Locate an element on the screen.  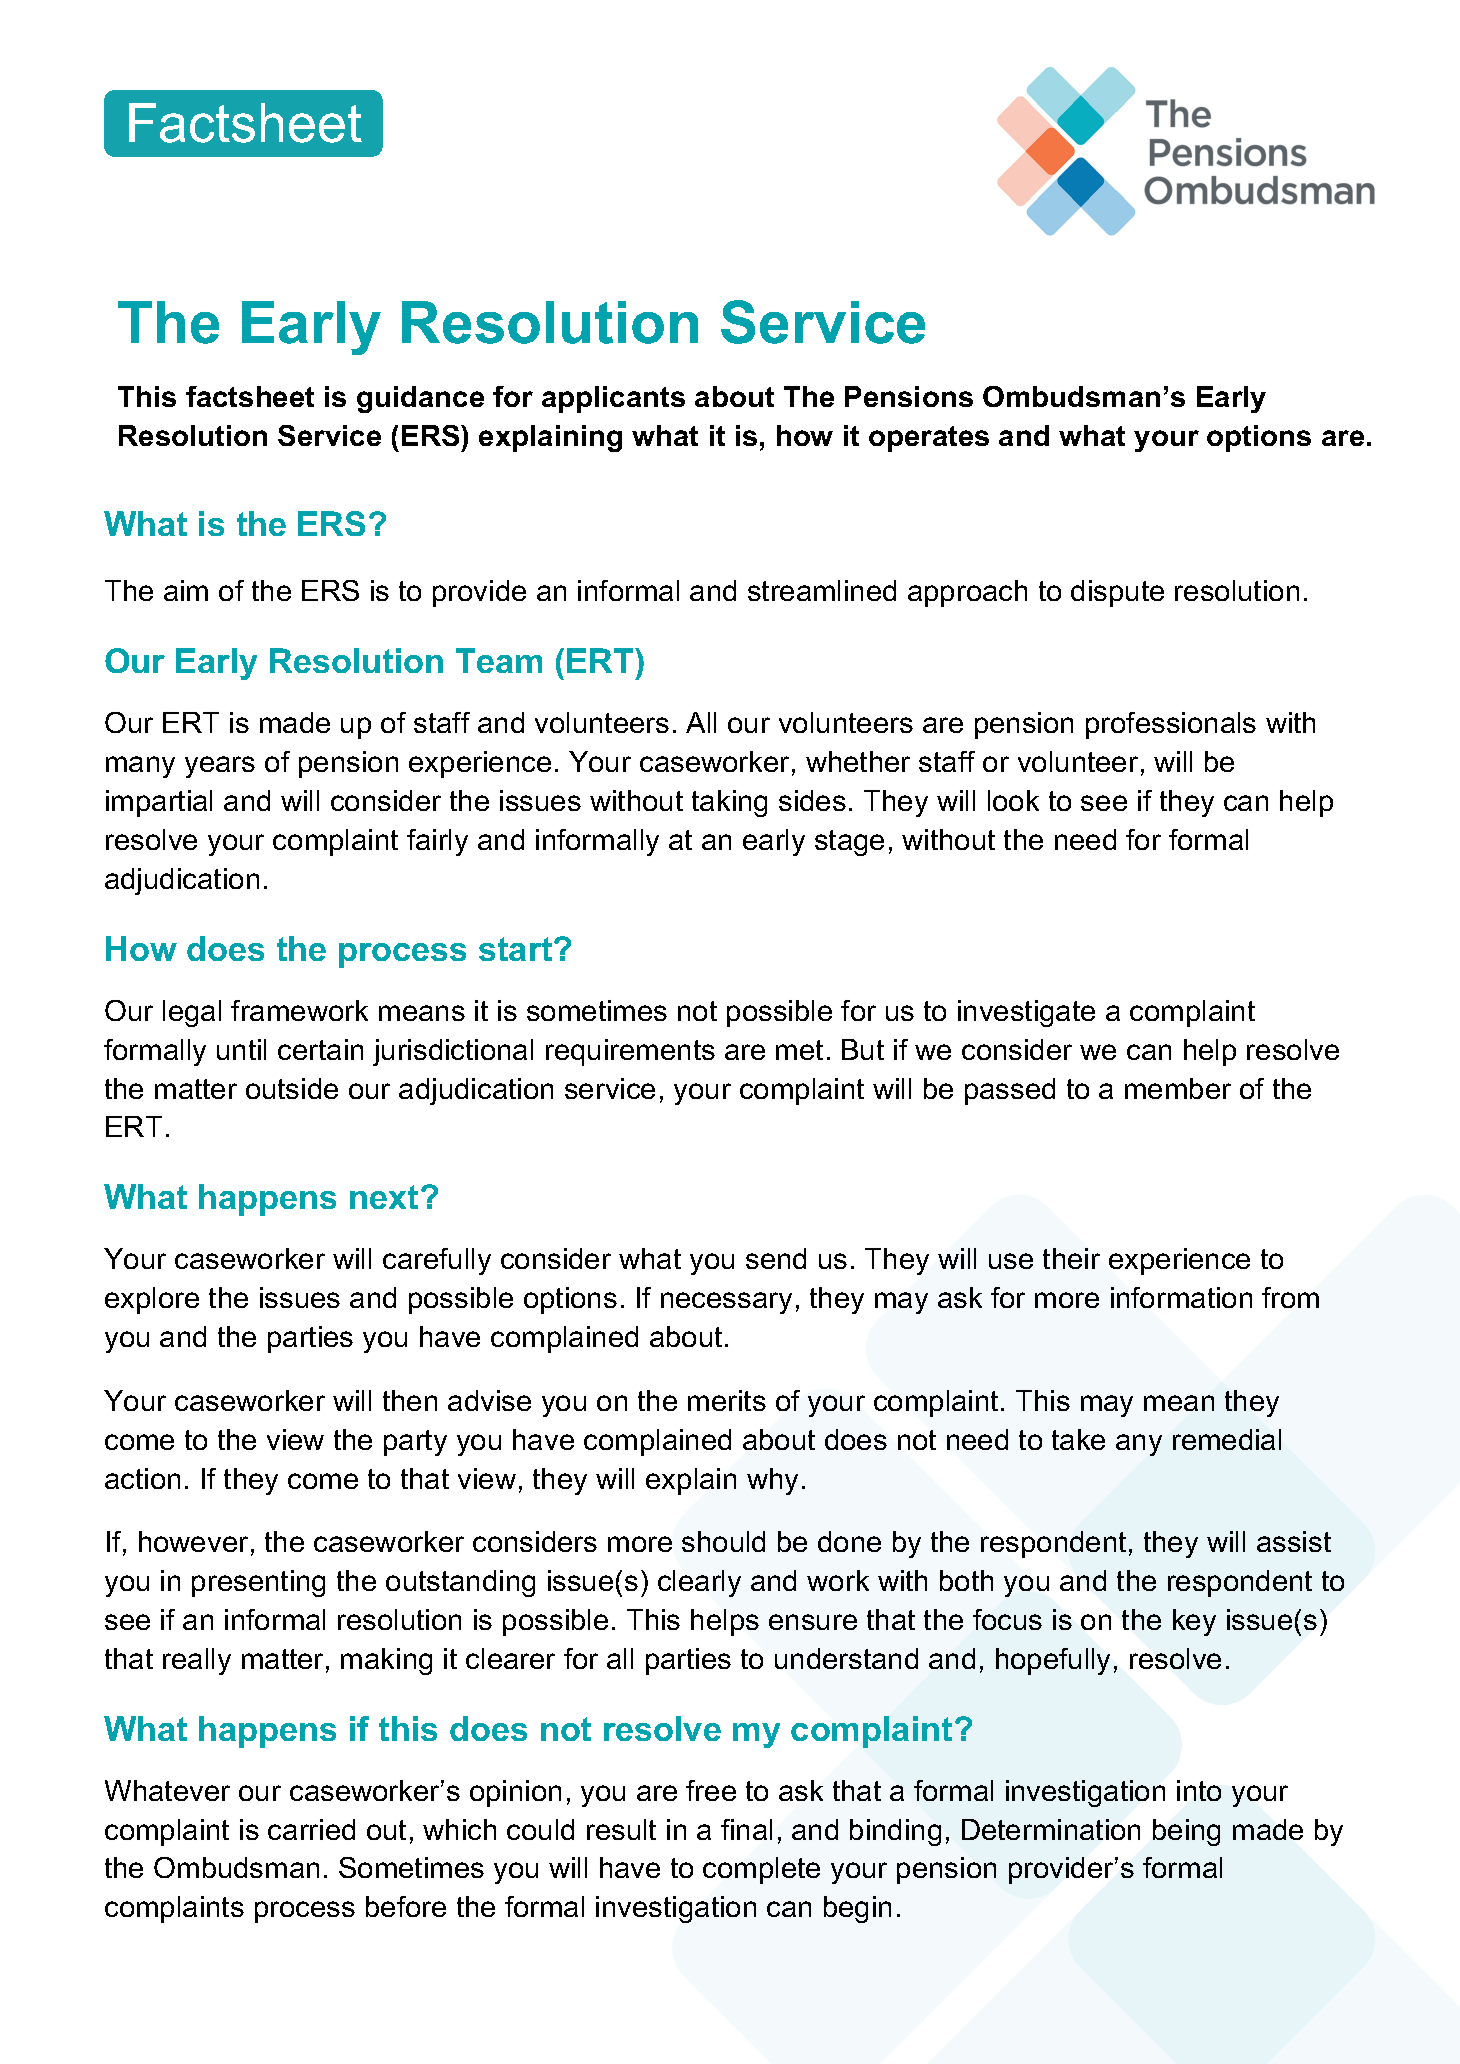
guidance is located at coordinates (420, 399).
